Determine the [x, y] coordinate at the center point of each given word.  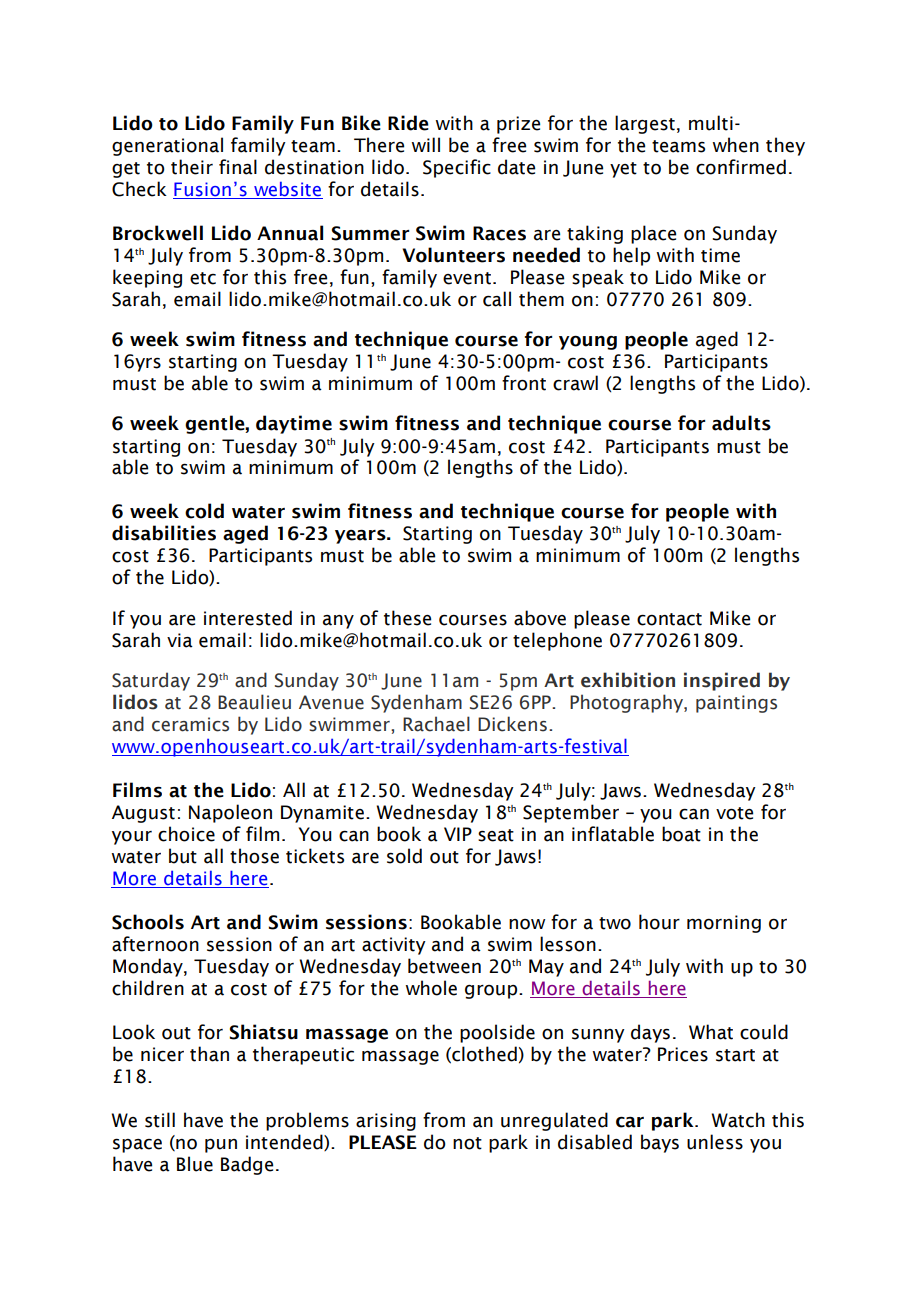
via [180, 640]
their [192, 167]
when [736, 145]
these [407, 618]
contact [669, 619]
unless [715, 1142]
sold [404, 856]
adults [741, 423]
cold [204, 511]
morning [724, 924]
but [183, 856]
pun [221, 1146]
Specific [457, 168]
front [524, 383]
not [467, 1143]
